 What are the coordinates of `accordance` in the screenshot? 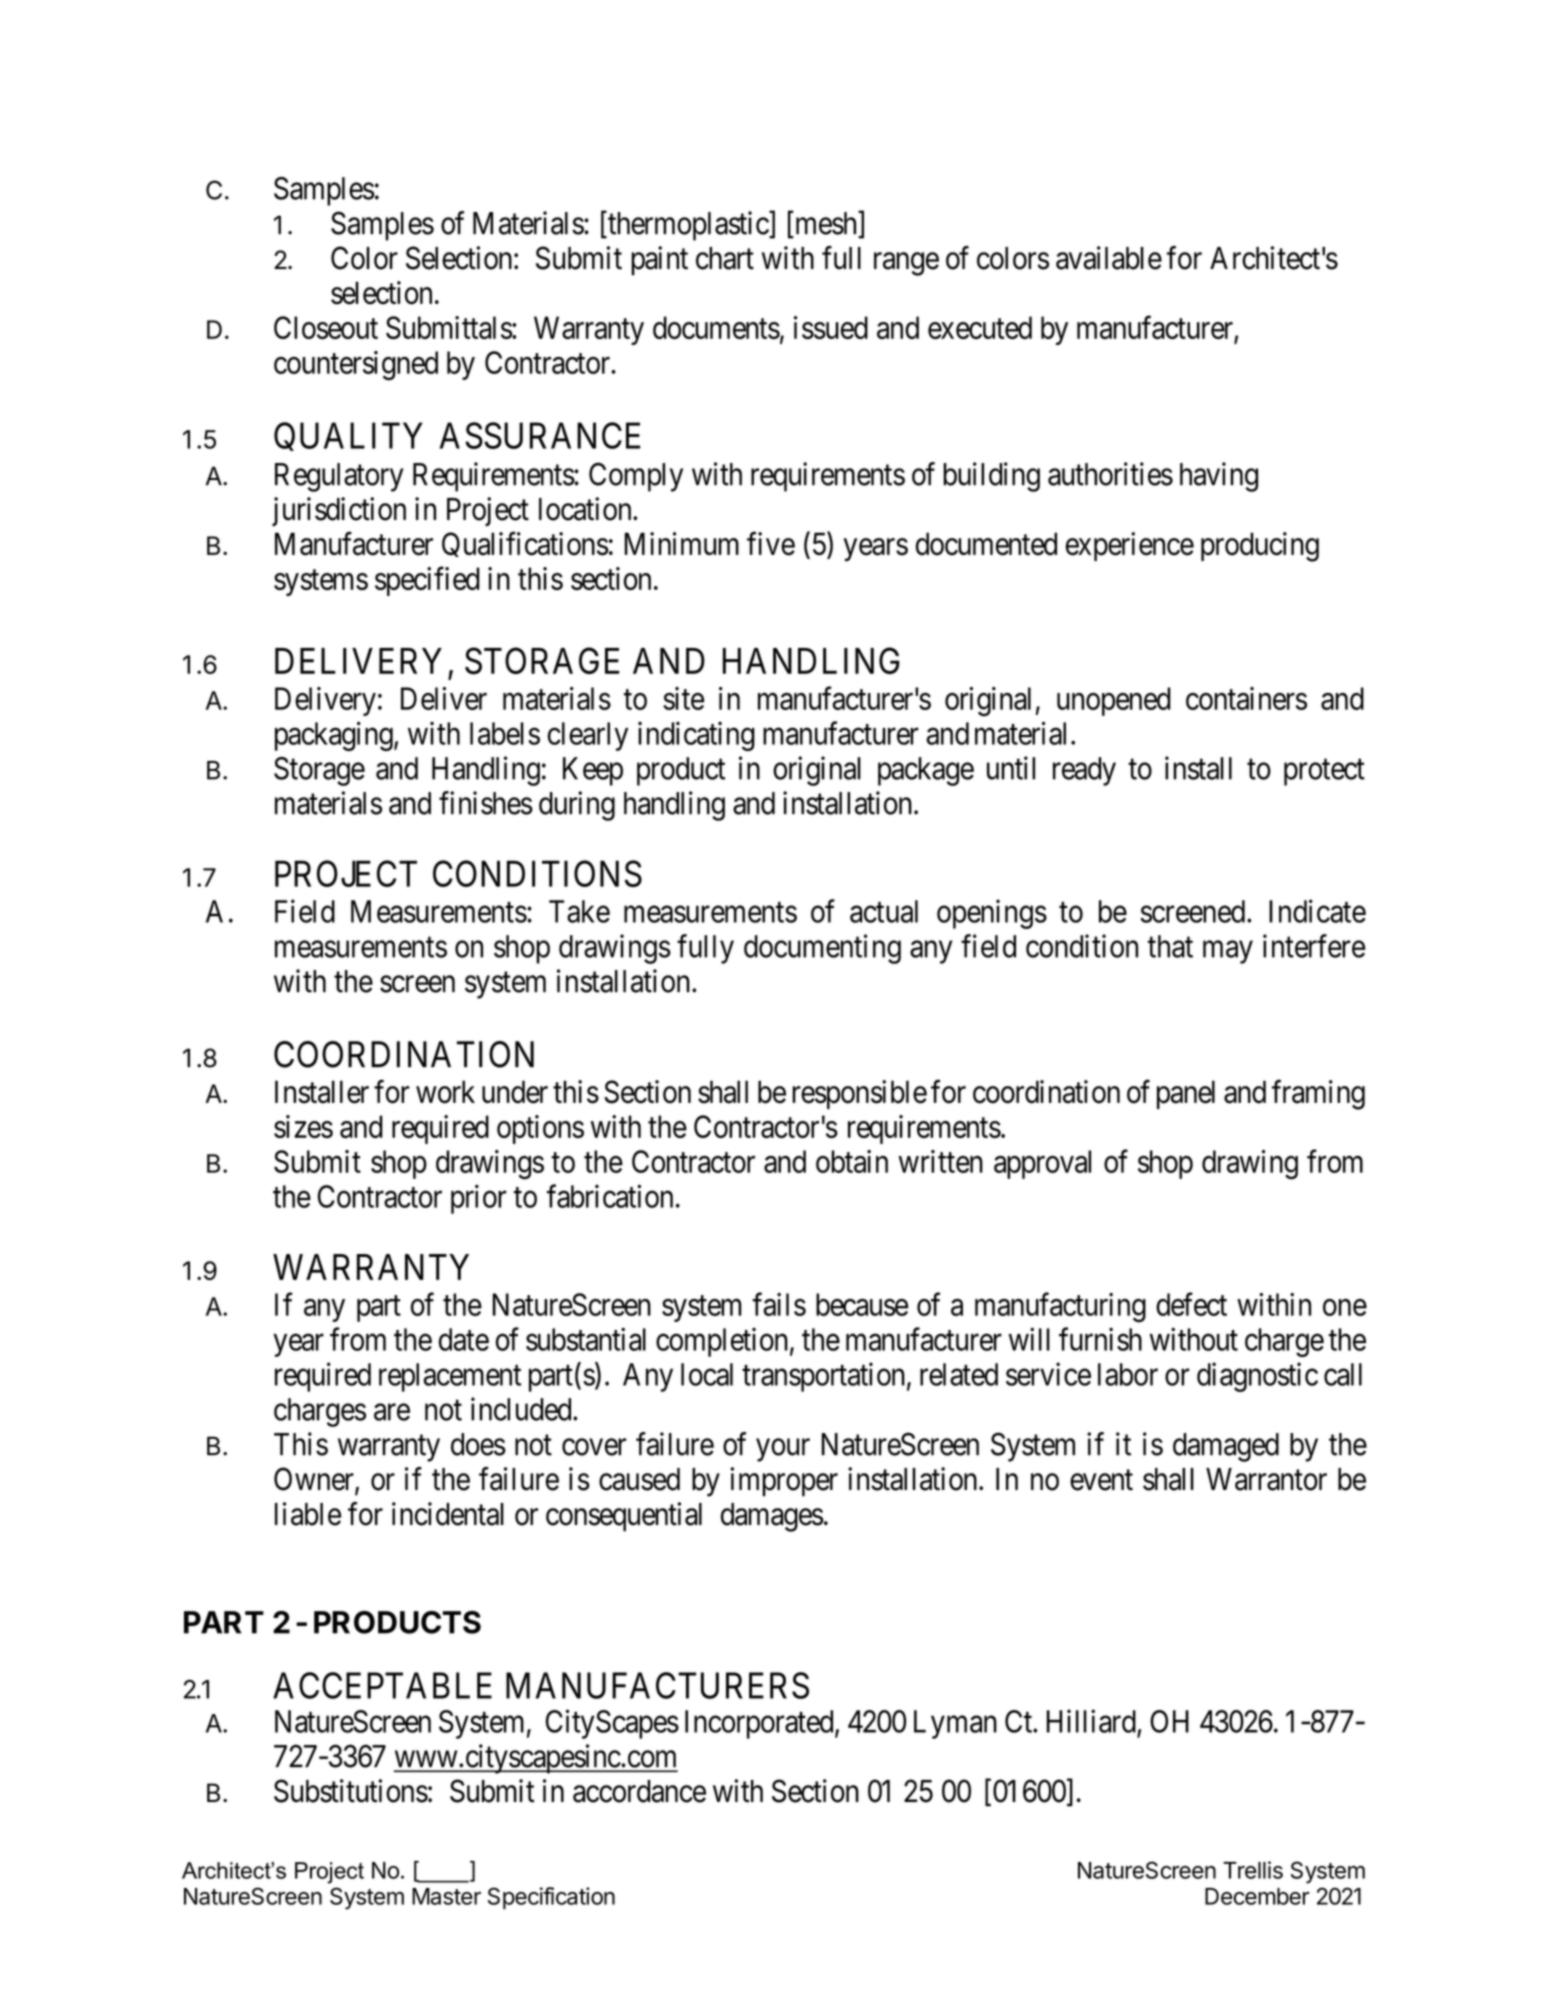 It's located at (639, 1791).
